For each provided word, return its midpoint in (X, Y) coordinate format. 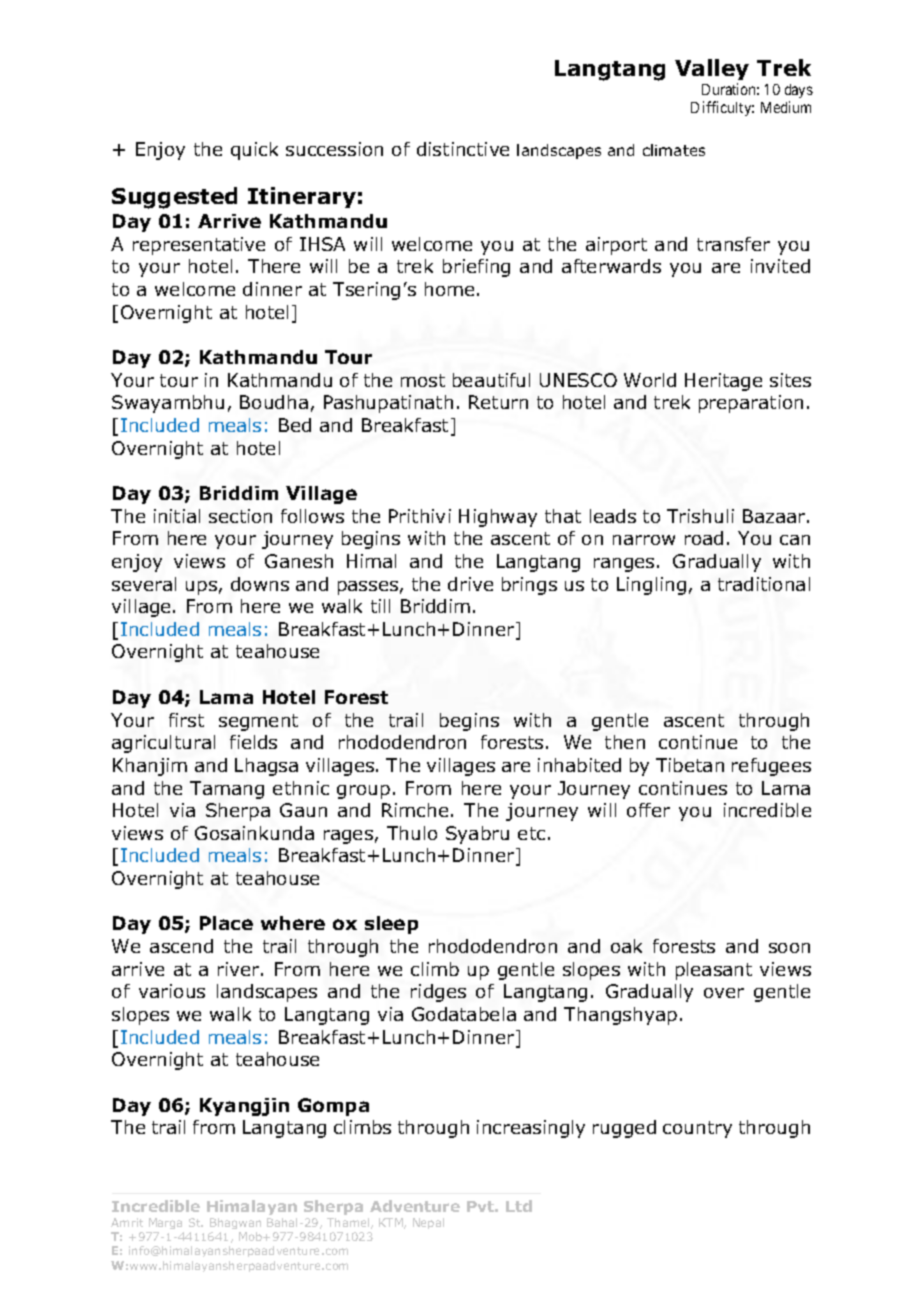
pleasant (714, 971)
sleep (391, 925)
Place (226, 923)
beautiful (491, 380)
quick (254, 151)
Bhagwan (235, 1223)
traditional (764, 584)
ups (201, 588)
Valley (712, 69)
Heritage (723, 382)
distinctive (463, 149)
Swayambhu (168, 404)
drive (470, 584)
